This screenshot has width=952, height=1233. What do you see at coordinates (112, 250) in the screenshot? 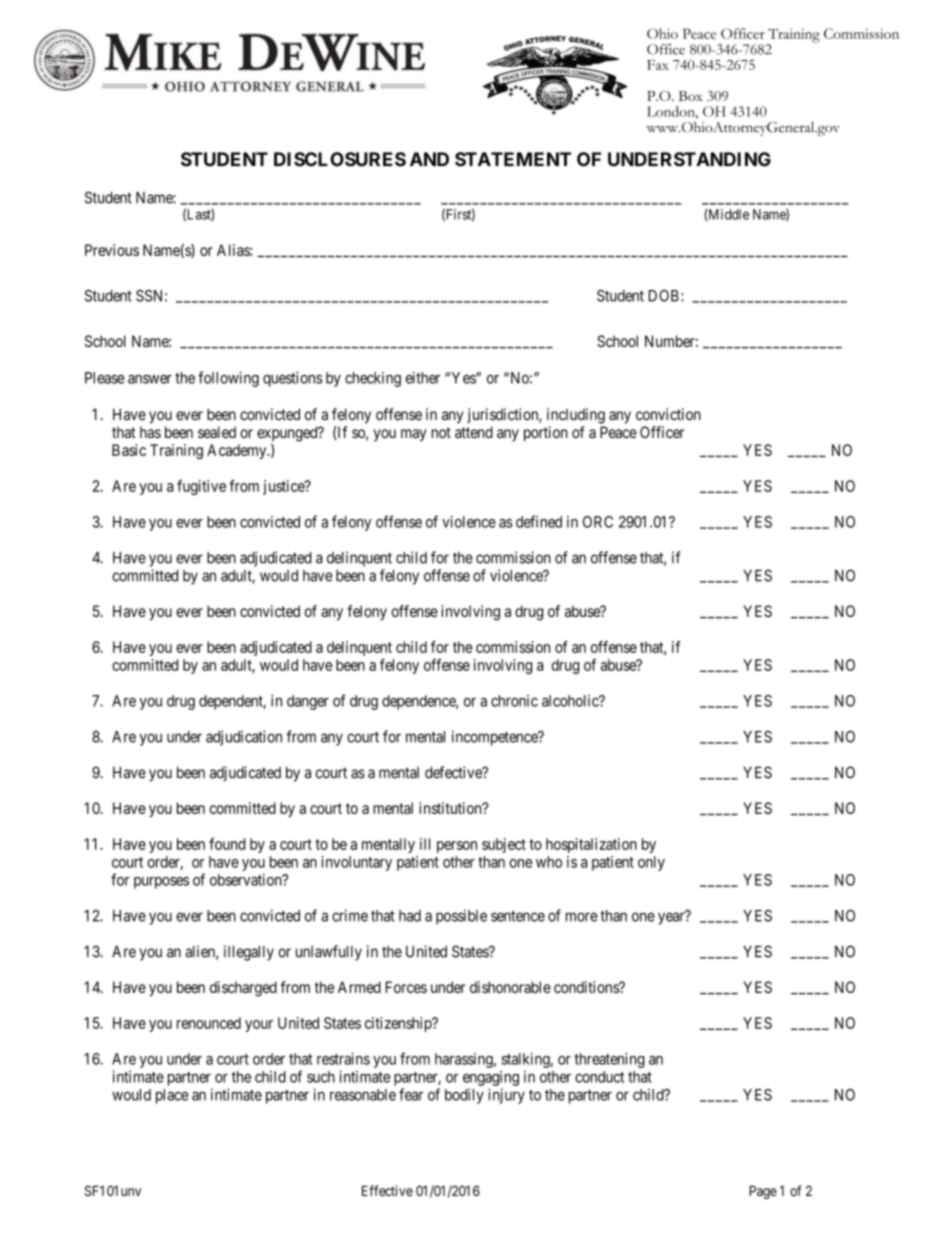
I see `Previous` at bounding box center [112, 250].
